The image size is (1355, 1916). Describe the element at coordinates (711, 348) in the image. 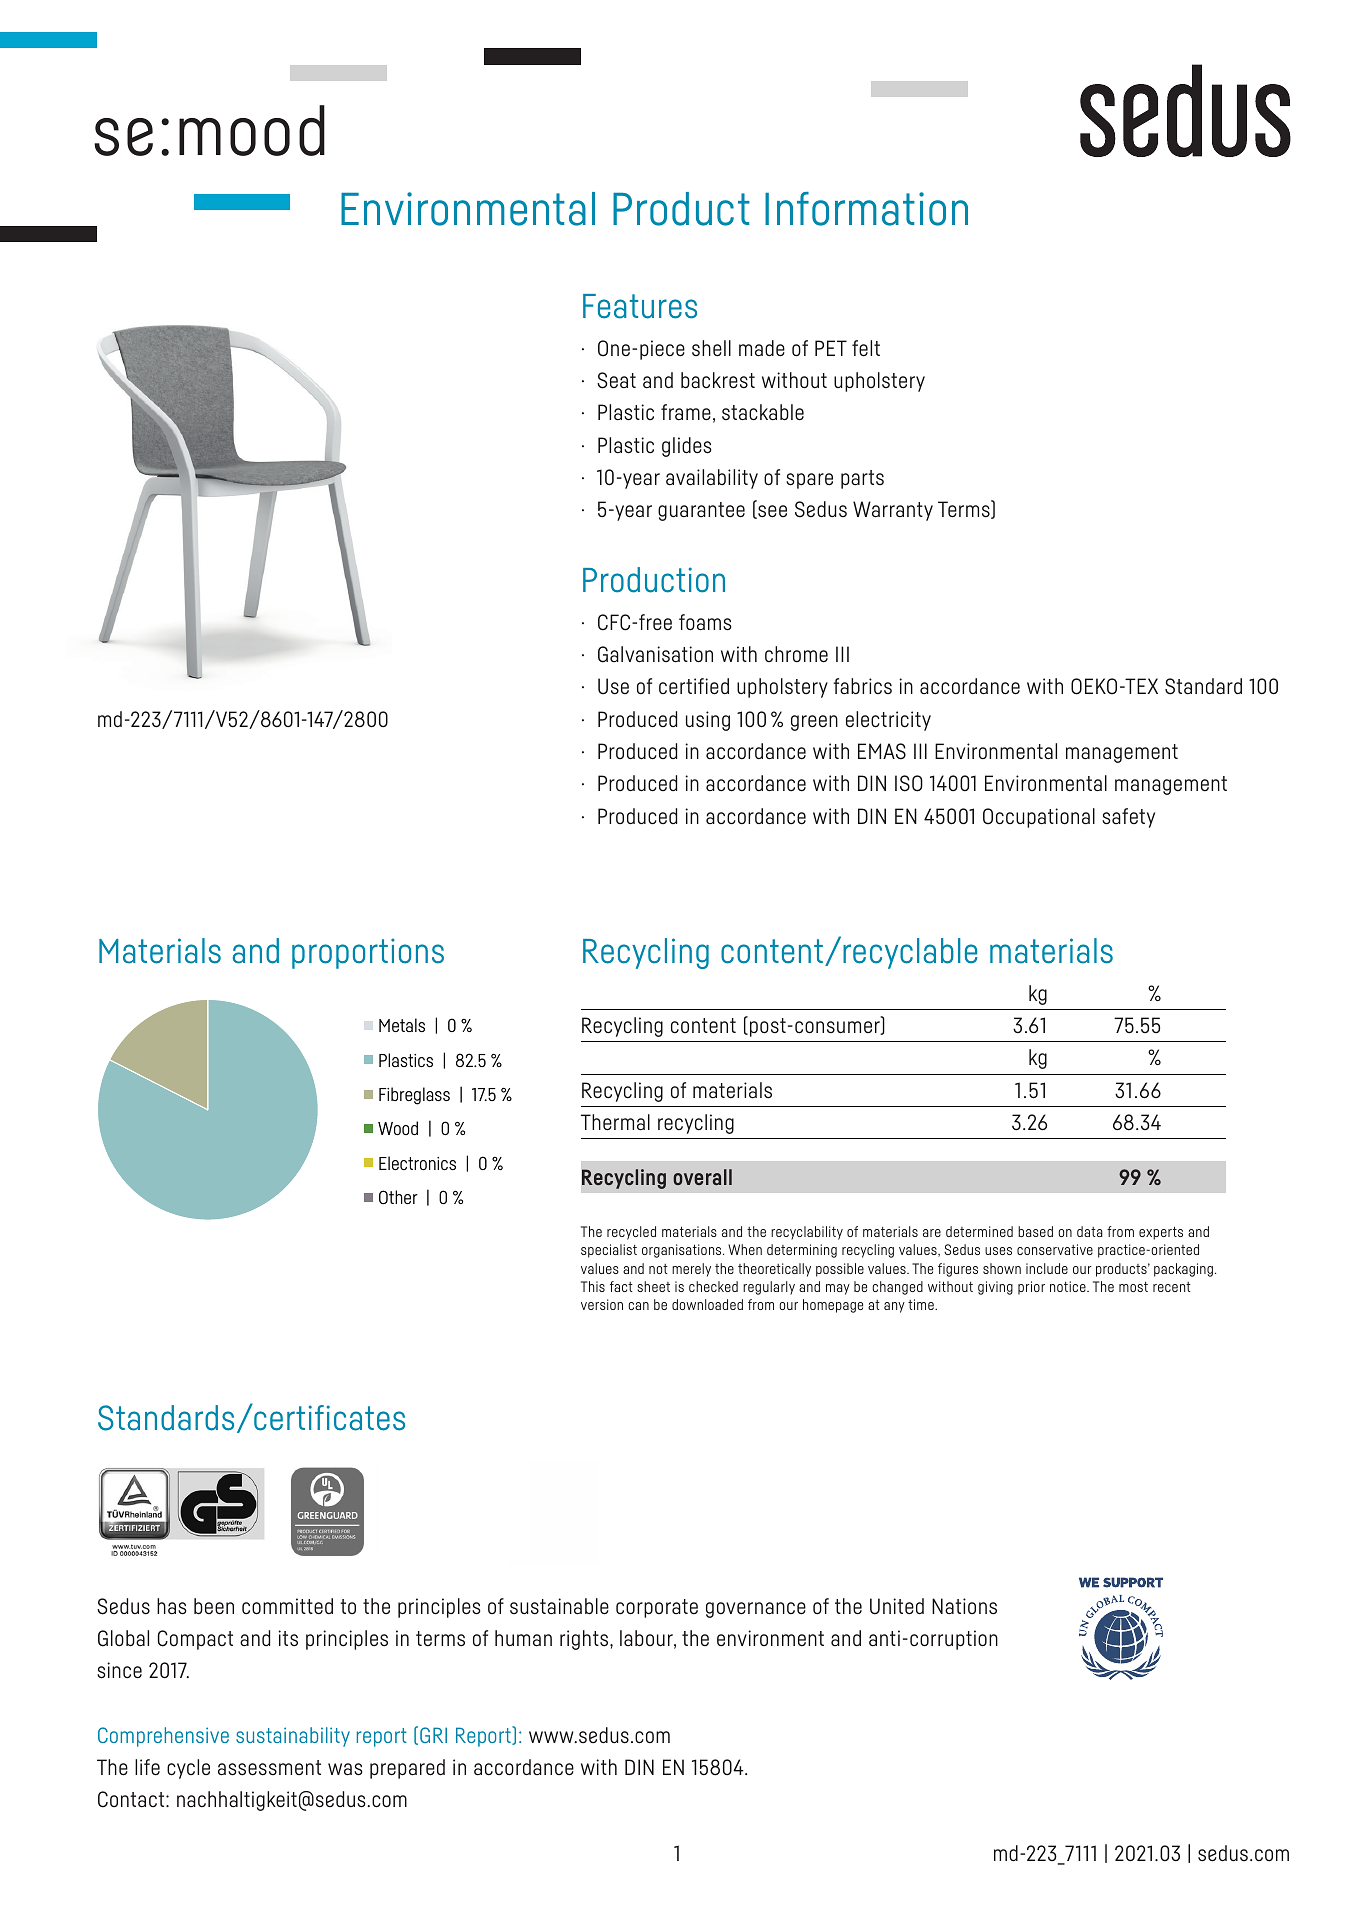

I see `shell` at that location.
